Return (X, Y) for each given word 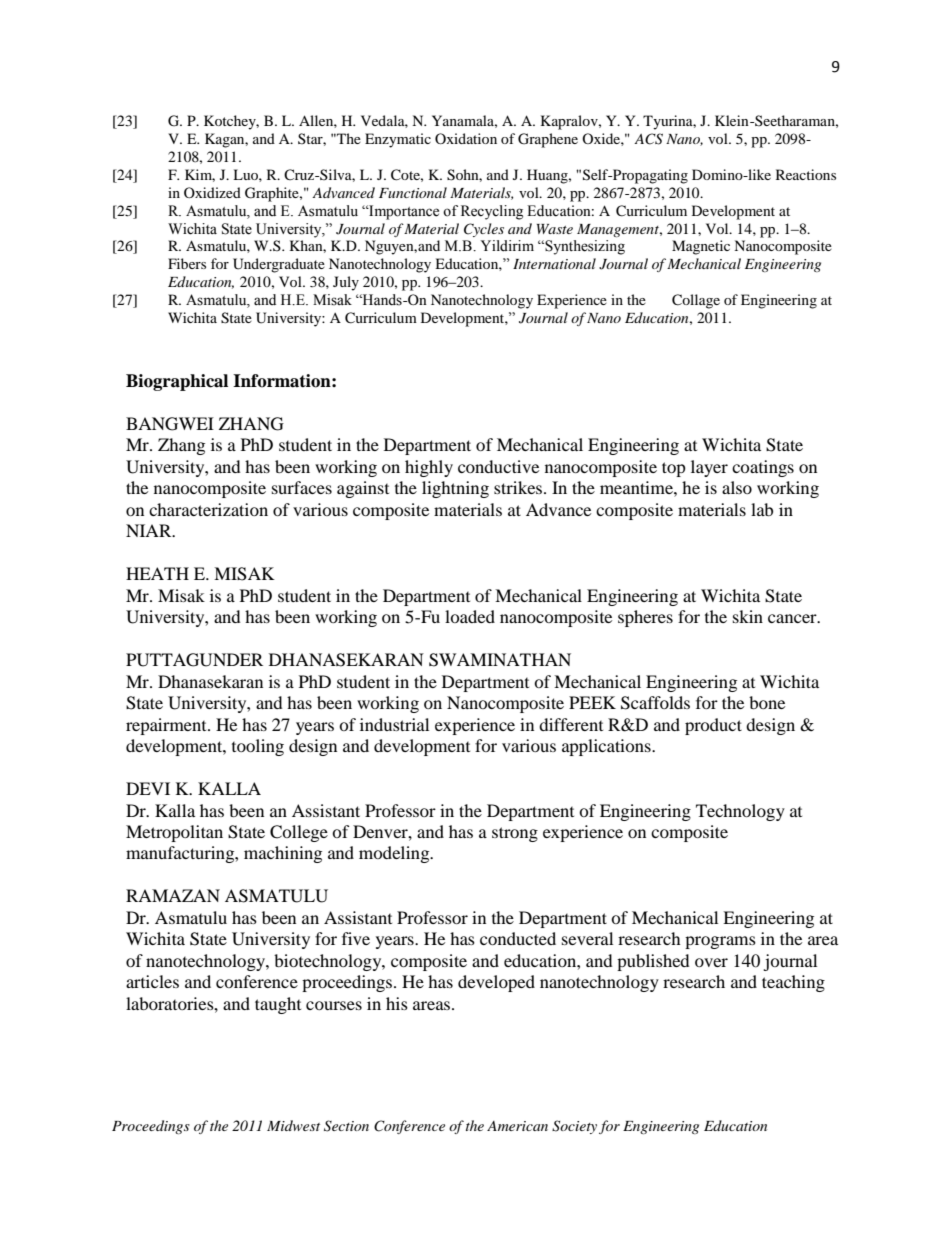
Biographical (177, 382)
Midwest (293, 1125)
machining (283, 854)
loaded (470, 616)
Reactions (806, 174)
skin (748, 616)
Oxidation (466, 138)
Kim (200, 175)
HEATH (157, 573)
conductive (498, 466)
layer (709, 468)
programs (720, 942)
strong (515, 834)
